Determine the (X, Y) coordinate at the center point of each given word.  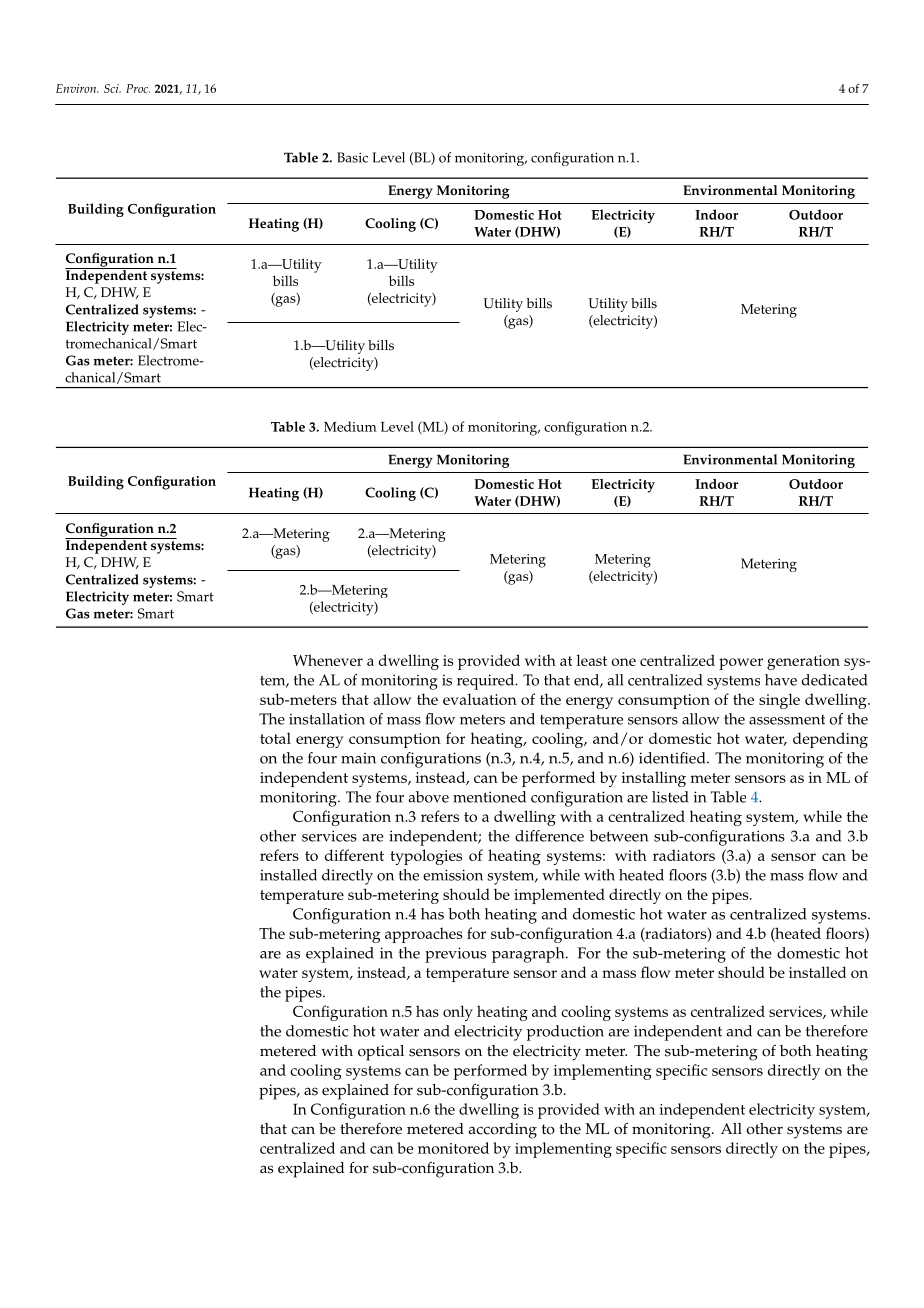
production (565, 1033)
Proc (138, 88)
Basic (352, 157)
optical (381, 1053)
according (502, 1131)
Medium (350, 426)
